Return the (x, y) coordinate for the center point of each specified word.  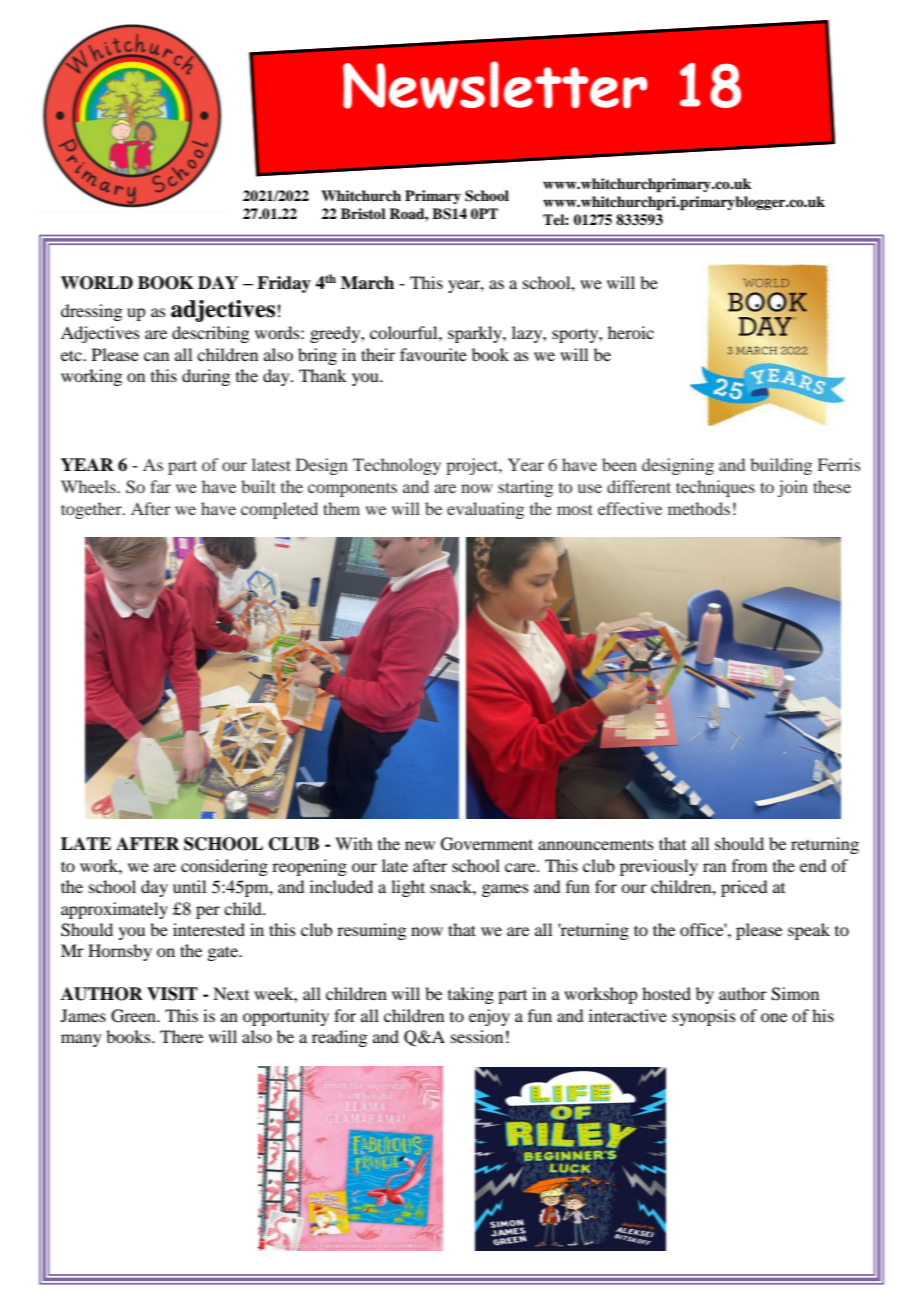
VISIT (172, 994)
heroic (631, 332)
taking (471, 995)
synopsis (704, 1017)
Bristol (363, 213)
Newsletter (495, 85)
